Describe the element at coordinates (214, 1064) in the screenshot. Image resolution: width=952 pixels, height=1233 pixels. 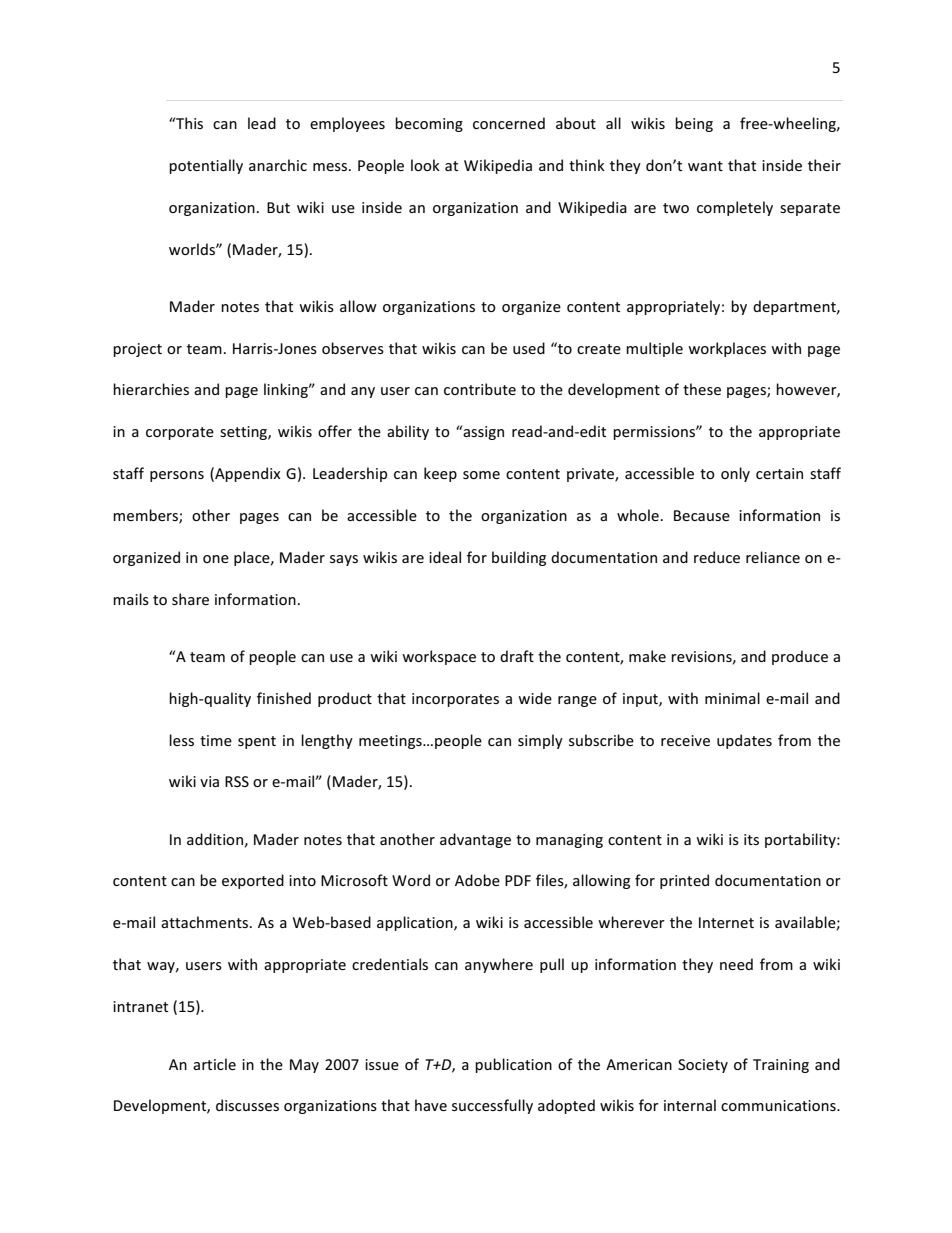
I see `article` at that location.
